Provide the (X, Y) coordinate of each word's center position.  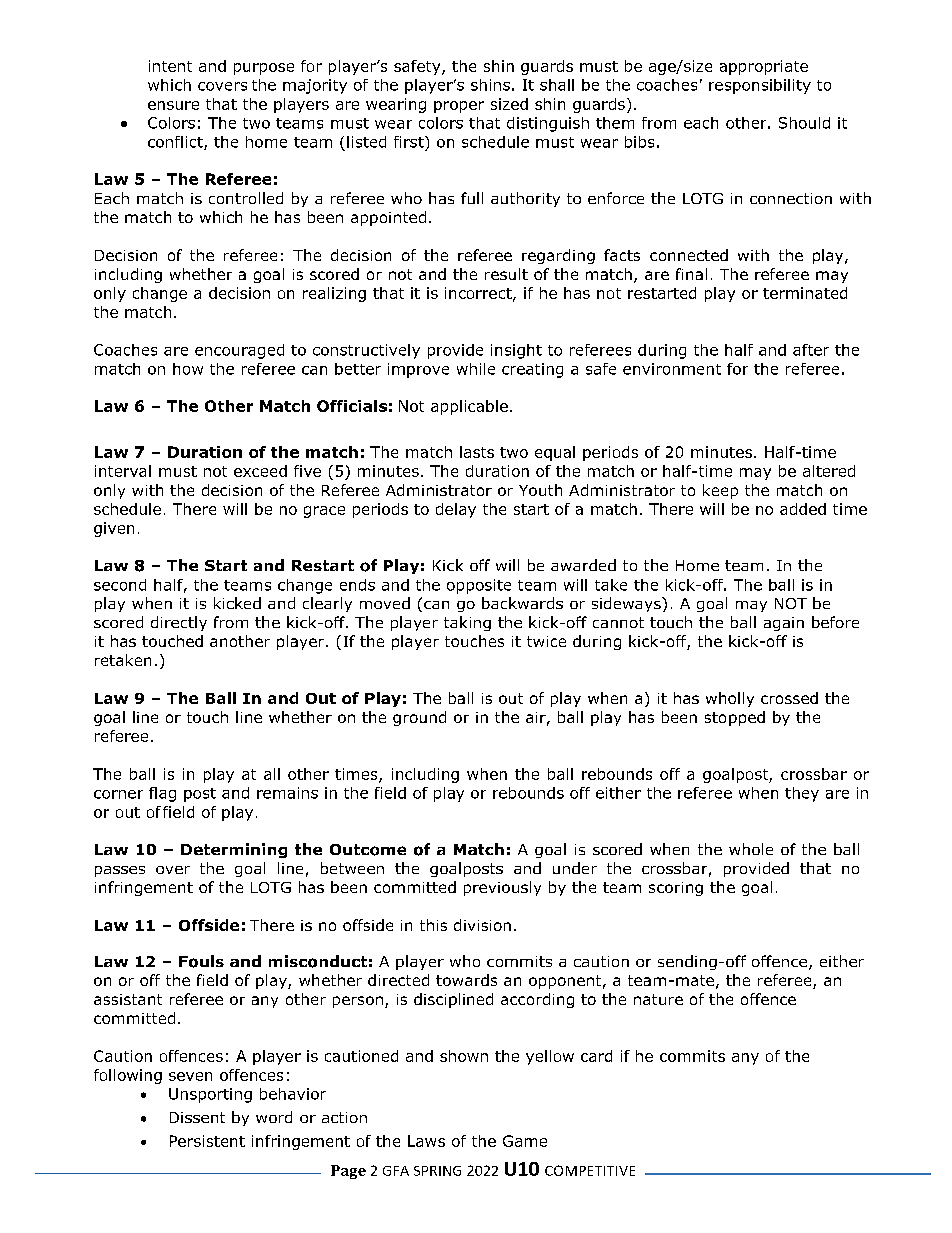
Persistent (207, 1141)
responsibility (760, 86)
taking (467, 623)
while (476, 369)
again (784, 624)
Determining (234, 850)
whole (751, 849)
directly (179, 623)
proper (459, 107)
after (811, 350)
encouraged (239, 351)
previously (502, 888)
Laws (426, 1141)
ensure (173, 105)
